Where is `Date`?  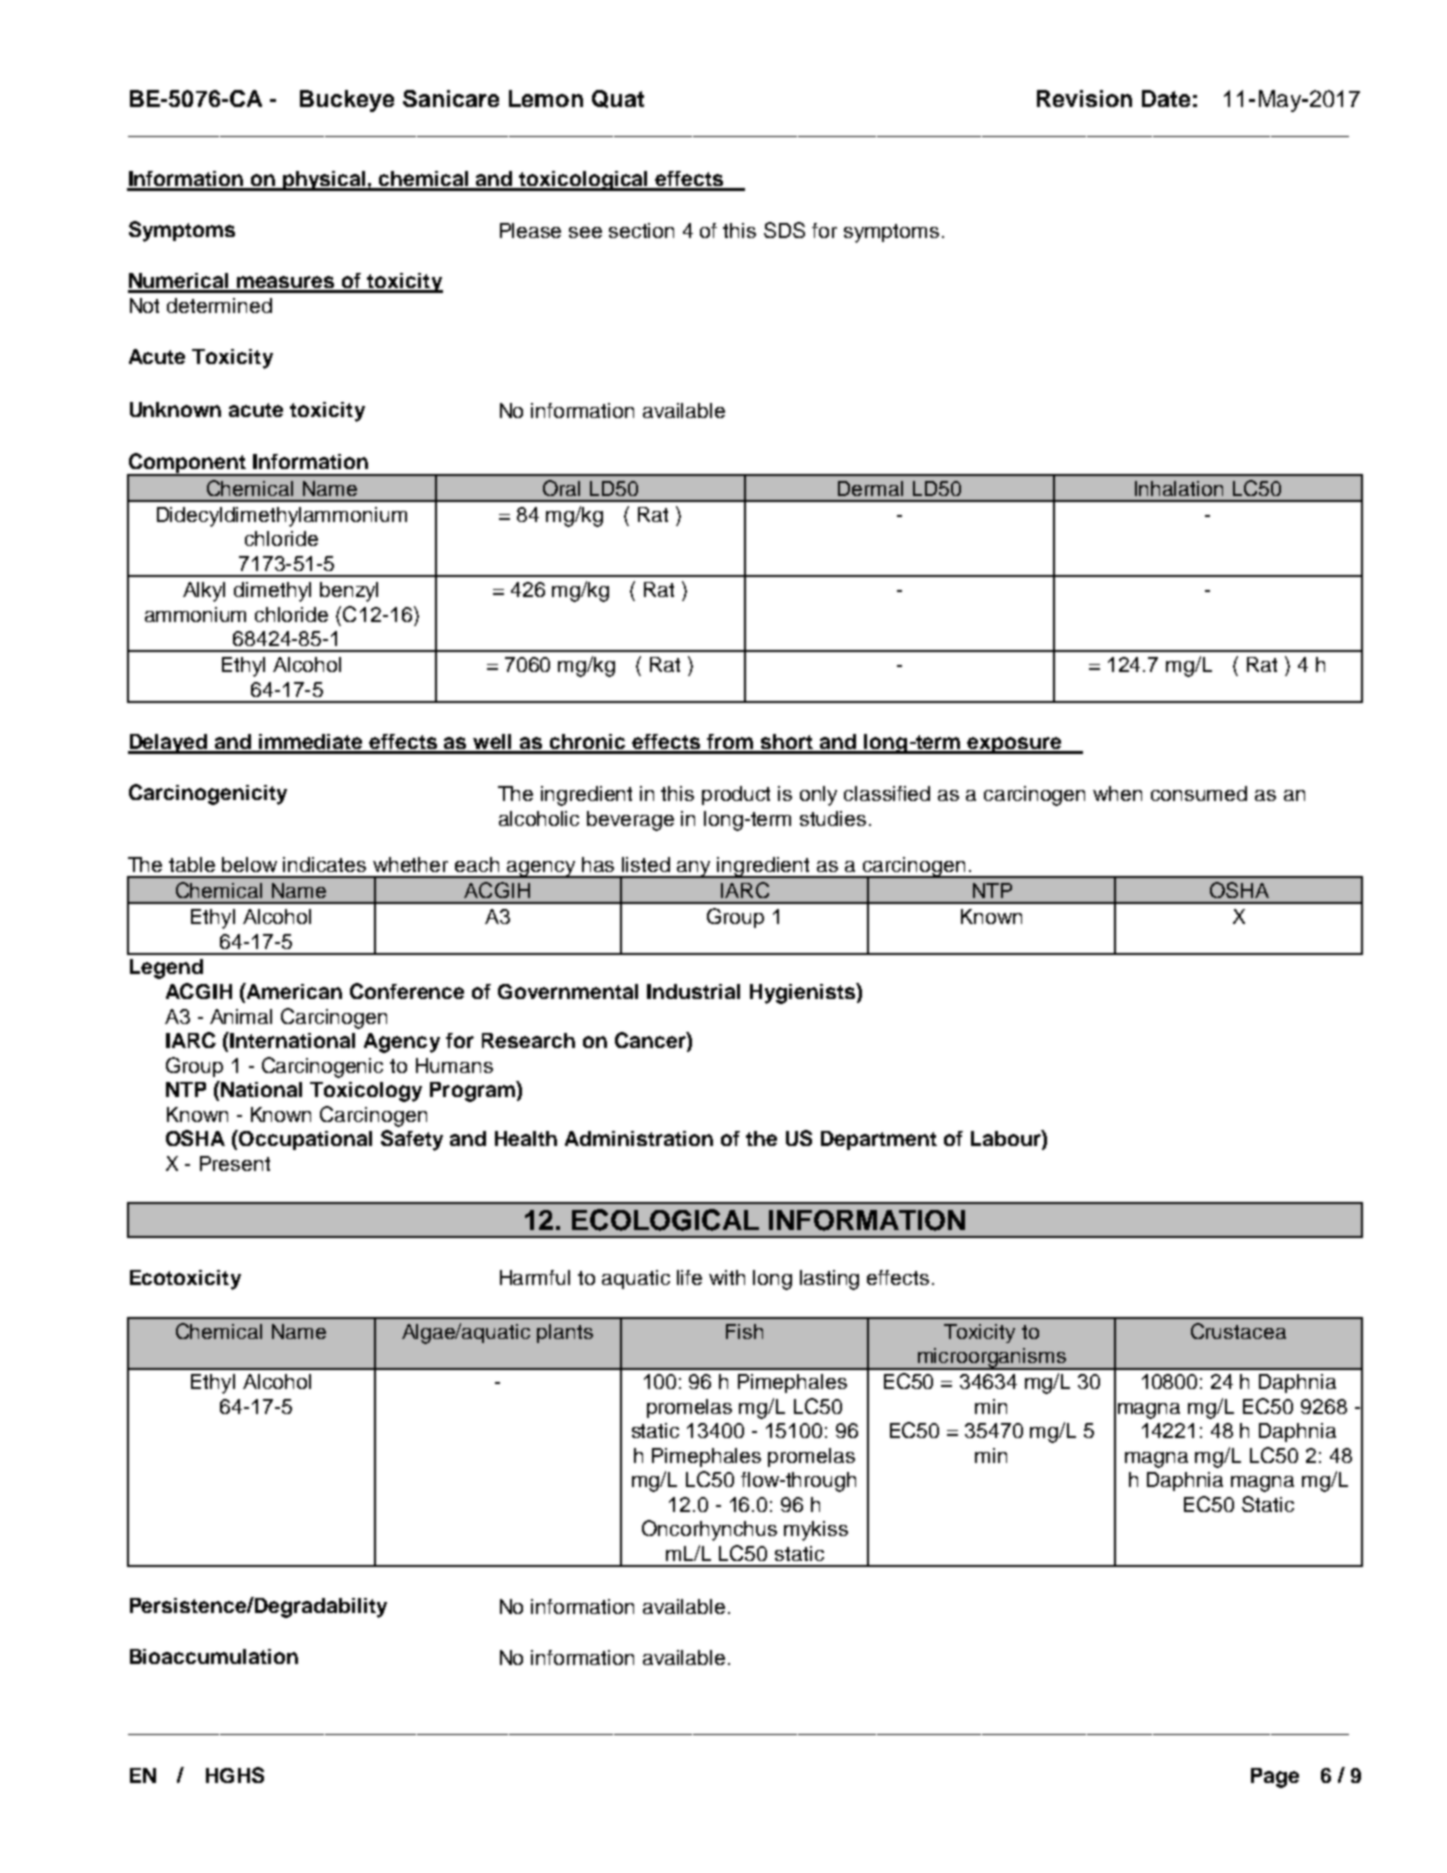 Date is located at coordinates (1166, 98).
